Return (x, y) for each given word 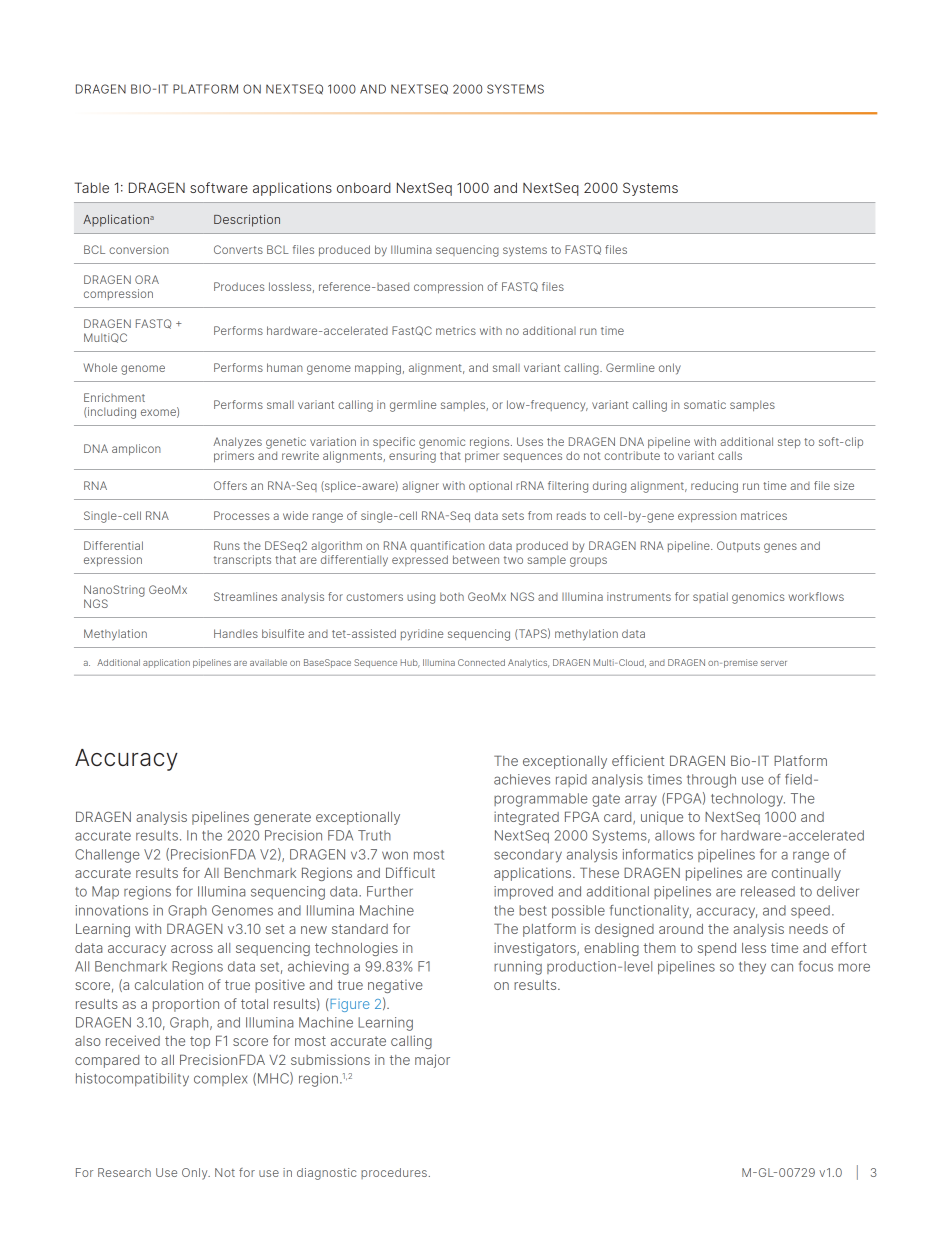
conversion (139, 249)
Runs (227, 545)
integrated (526, 818)
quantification (447, 546)
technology (748, 800)
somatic (705, 404)
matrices (764, 515)
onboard (364, 187)
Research (124, 1172)
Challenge (107, 856)
